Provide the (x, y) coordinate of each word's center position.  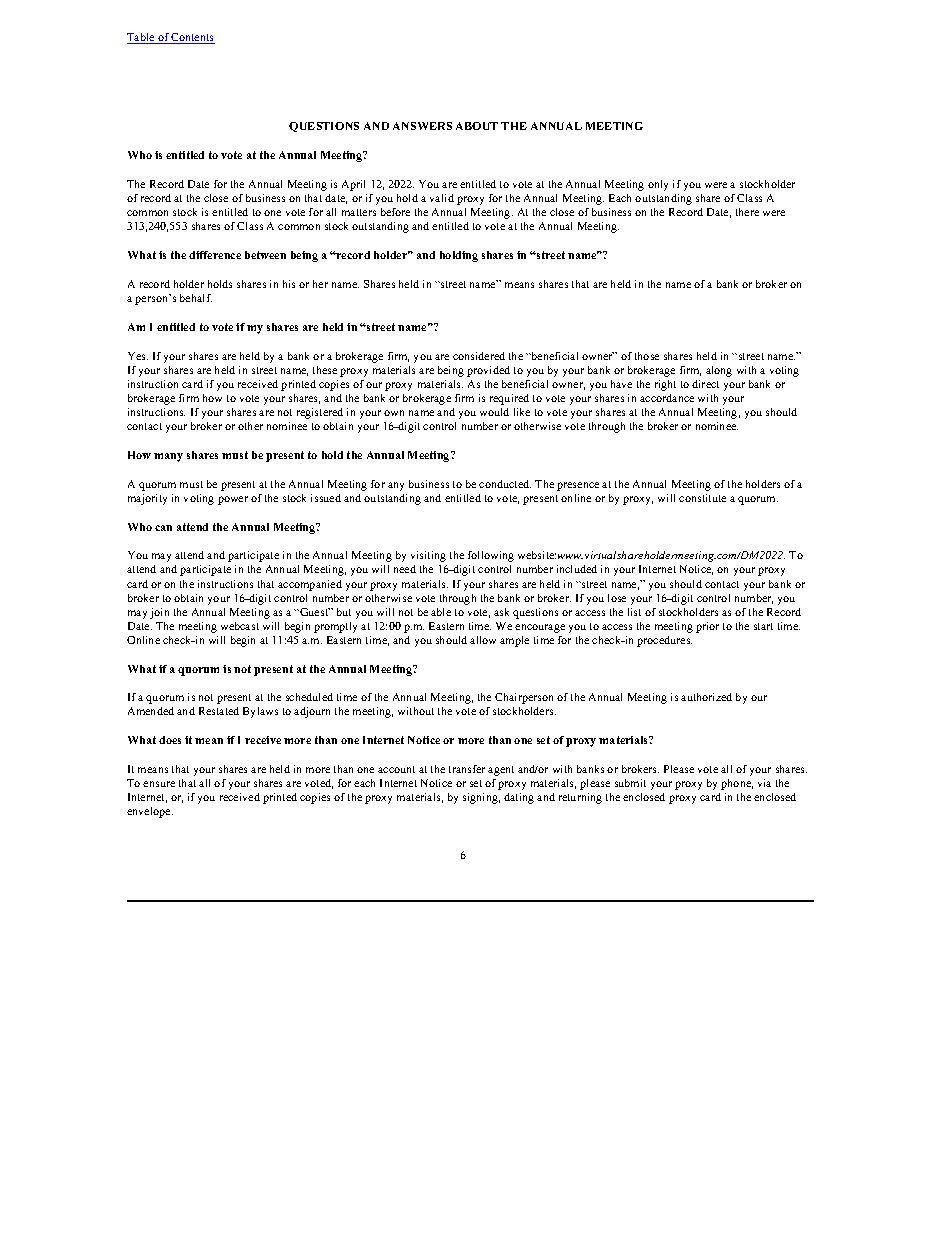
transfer (467, 769)
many (168, 457)
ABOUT (477, 126)
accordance (667, 398)
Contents (192, 38)
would (494, 412)
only (658, 185)
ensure (159, 784)
